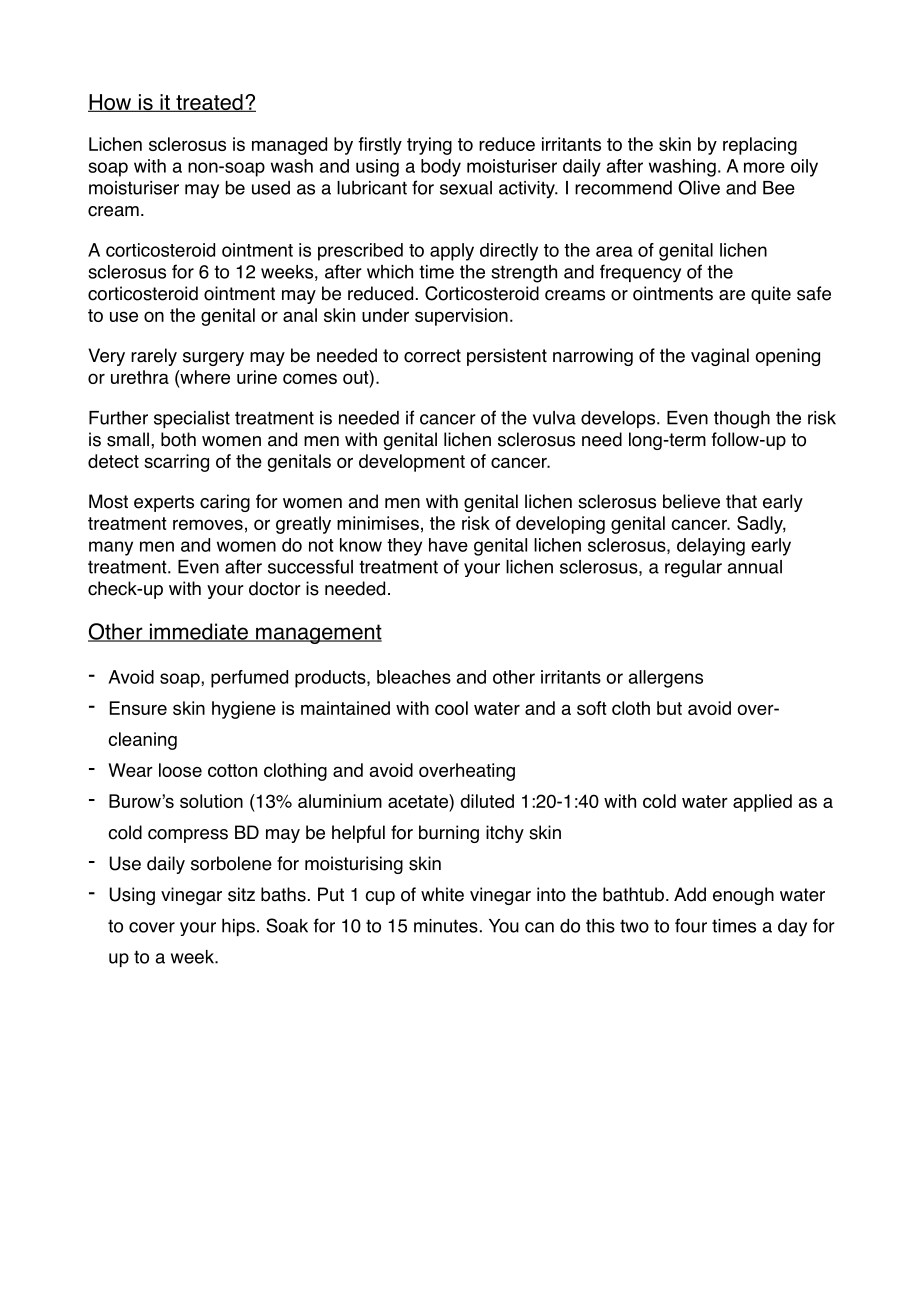  What do you see at coordinates (760, 146) in the screenshot?
I see `replacing` at bounding box center [760, 146].
